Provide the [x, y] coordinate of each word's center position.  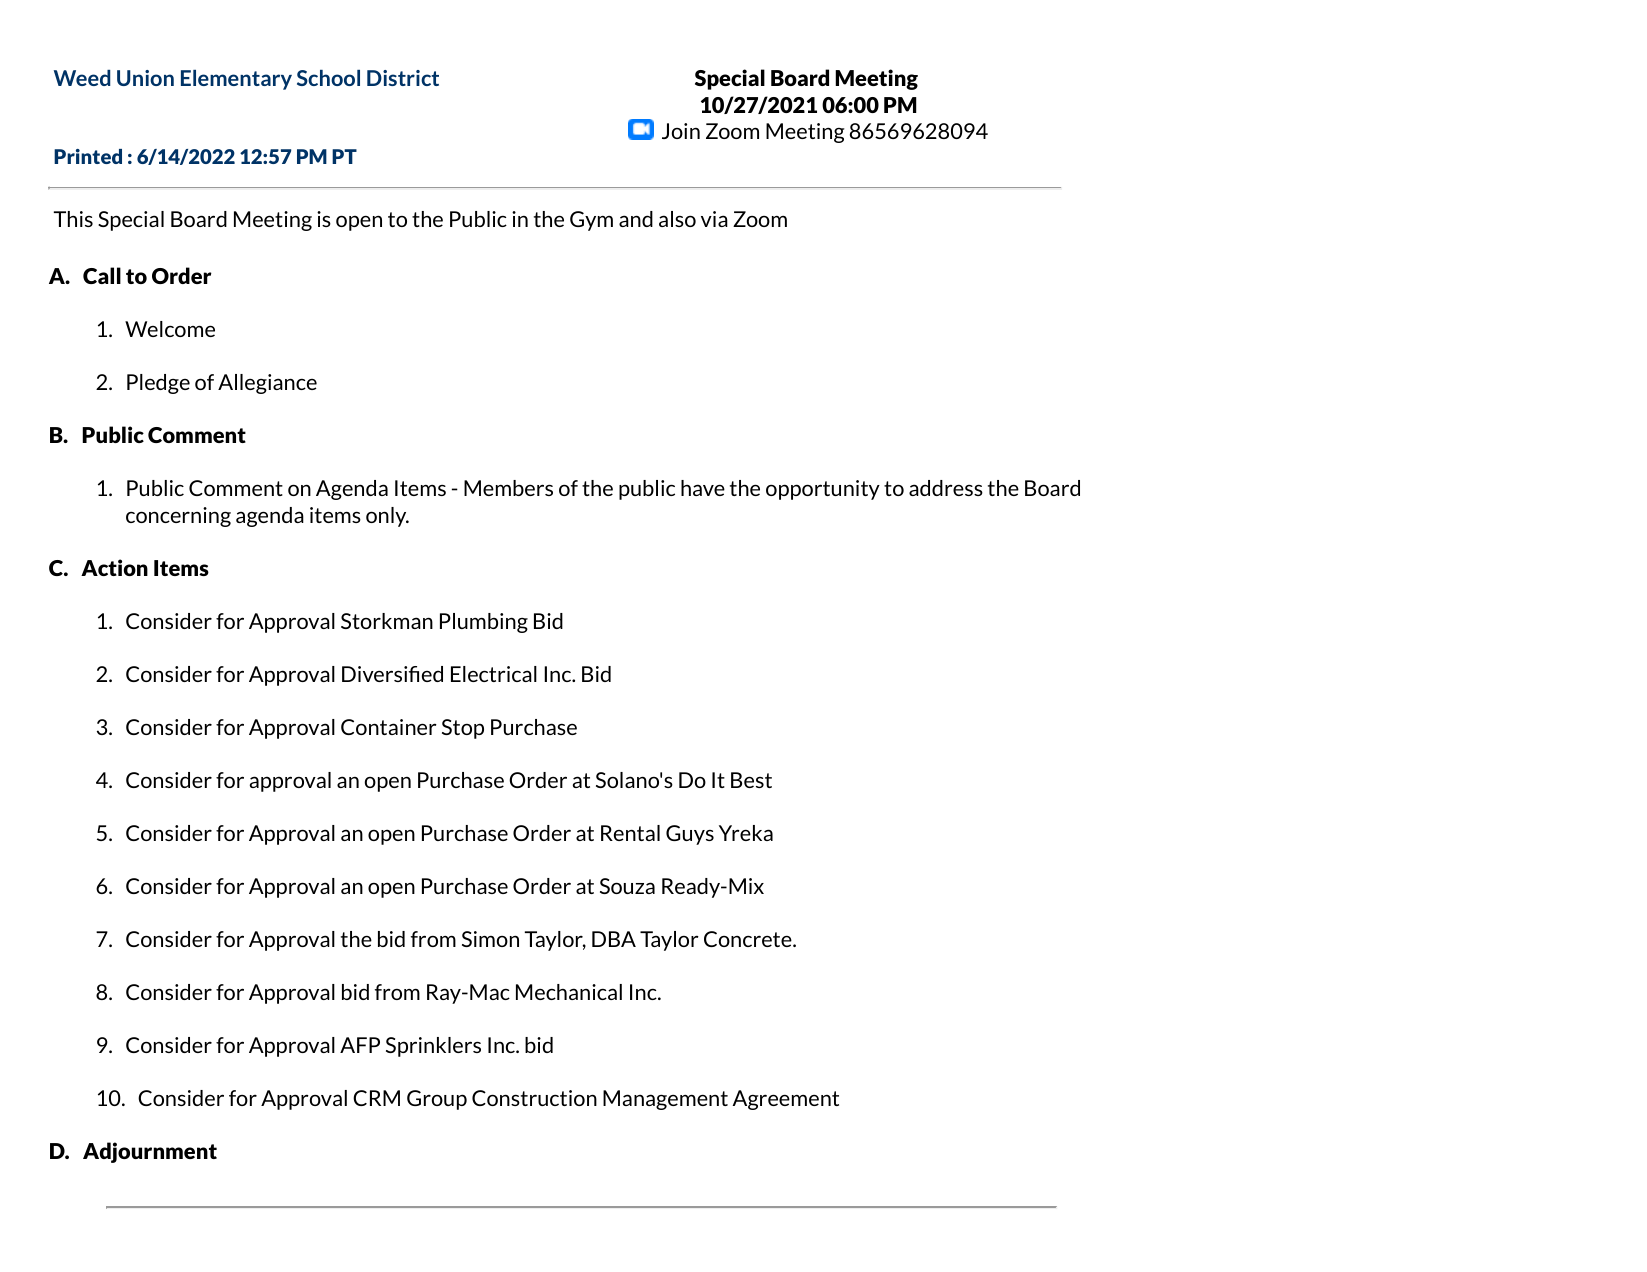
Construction [534, 1098]
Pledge [158, 384]
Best [751, 780]
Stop [463, 729]
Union [145, 78]
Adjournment [150, 1152]
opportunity [823, 490]
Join [681, 131]
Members [508, 488]
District [403, 78]
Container [389, 727]
